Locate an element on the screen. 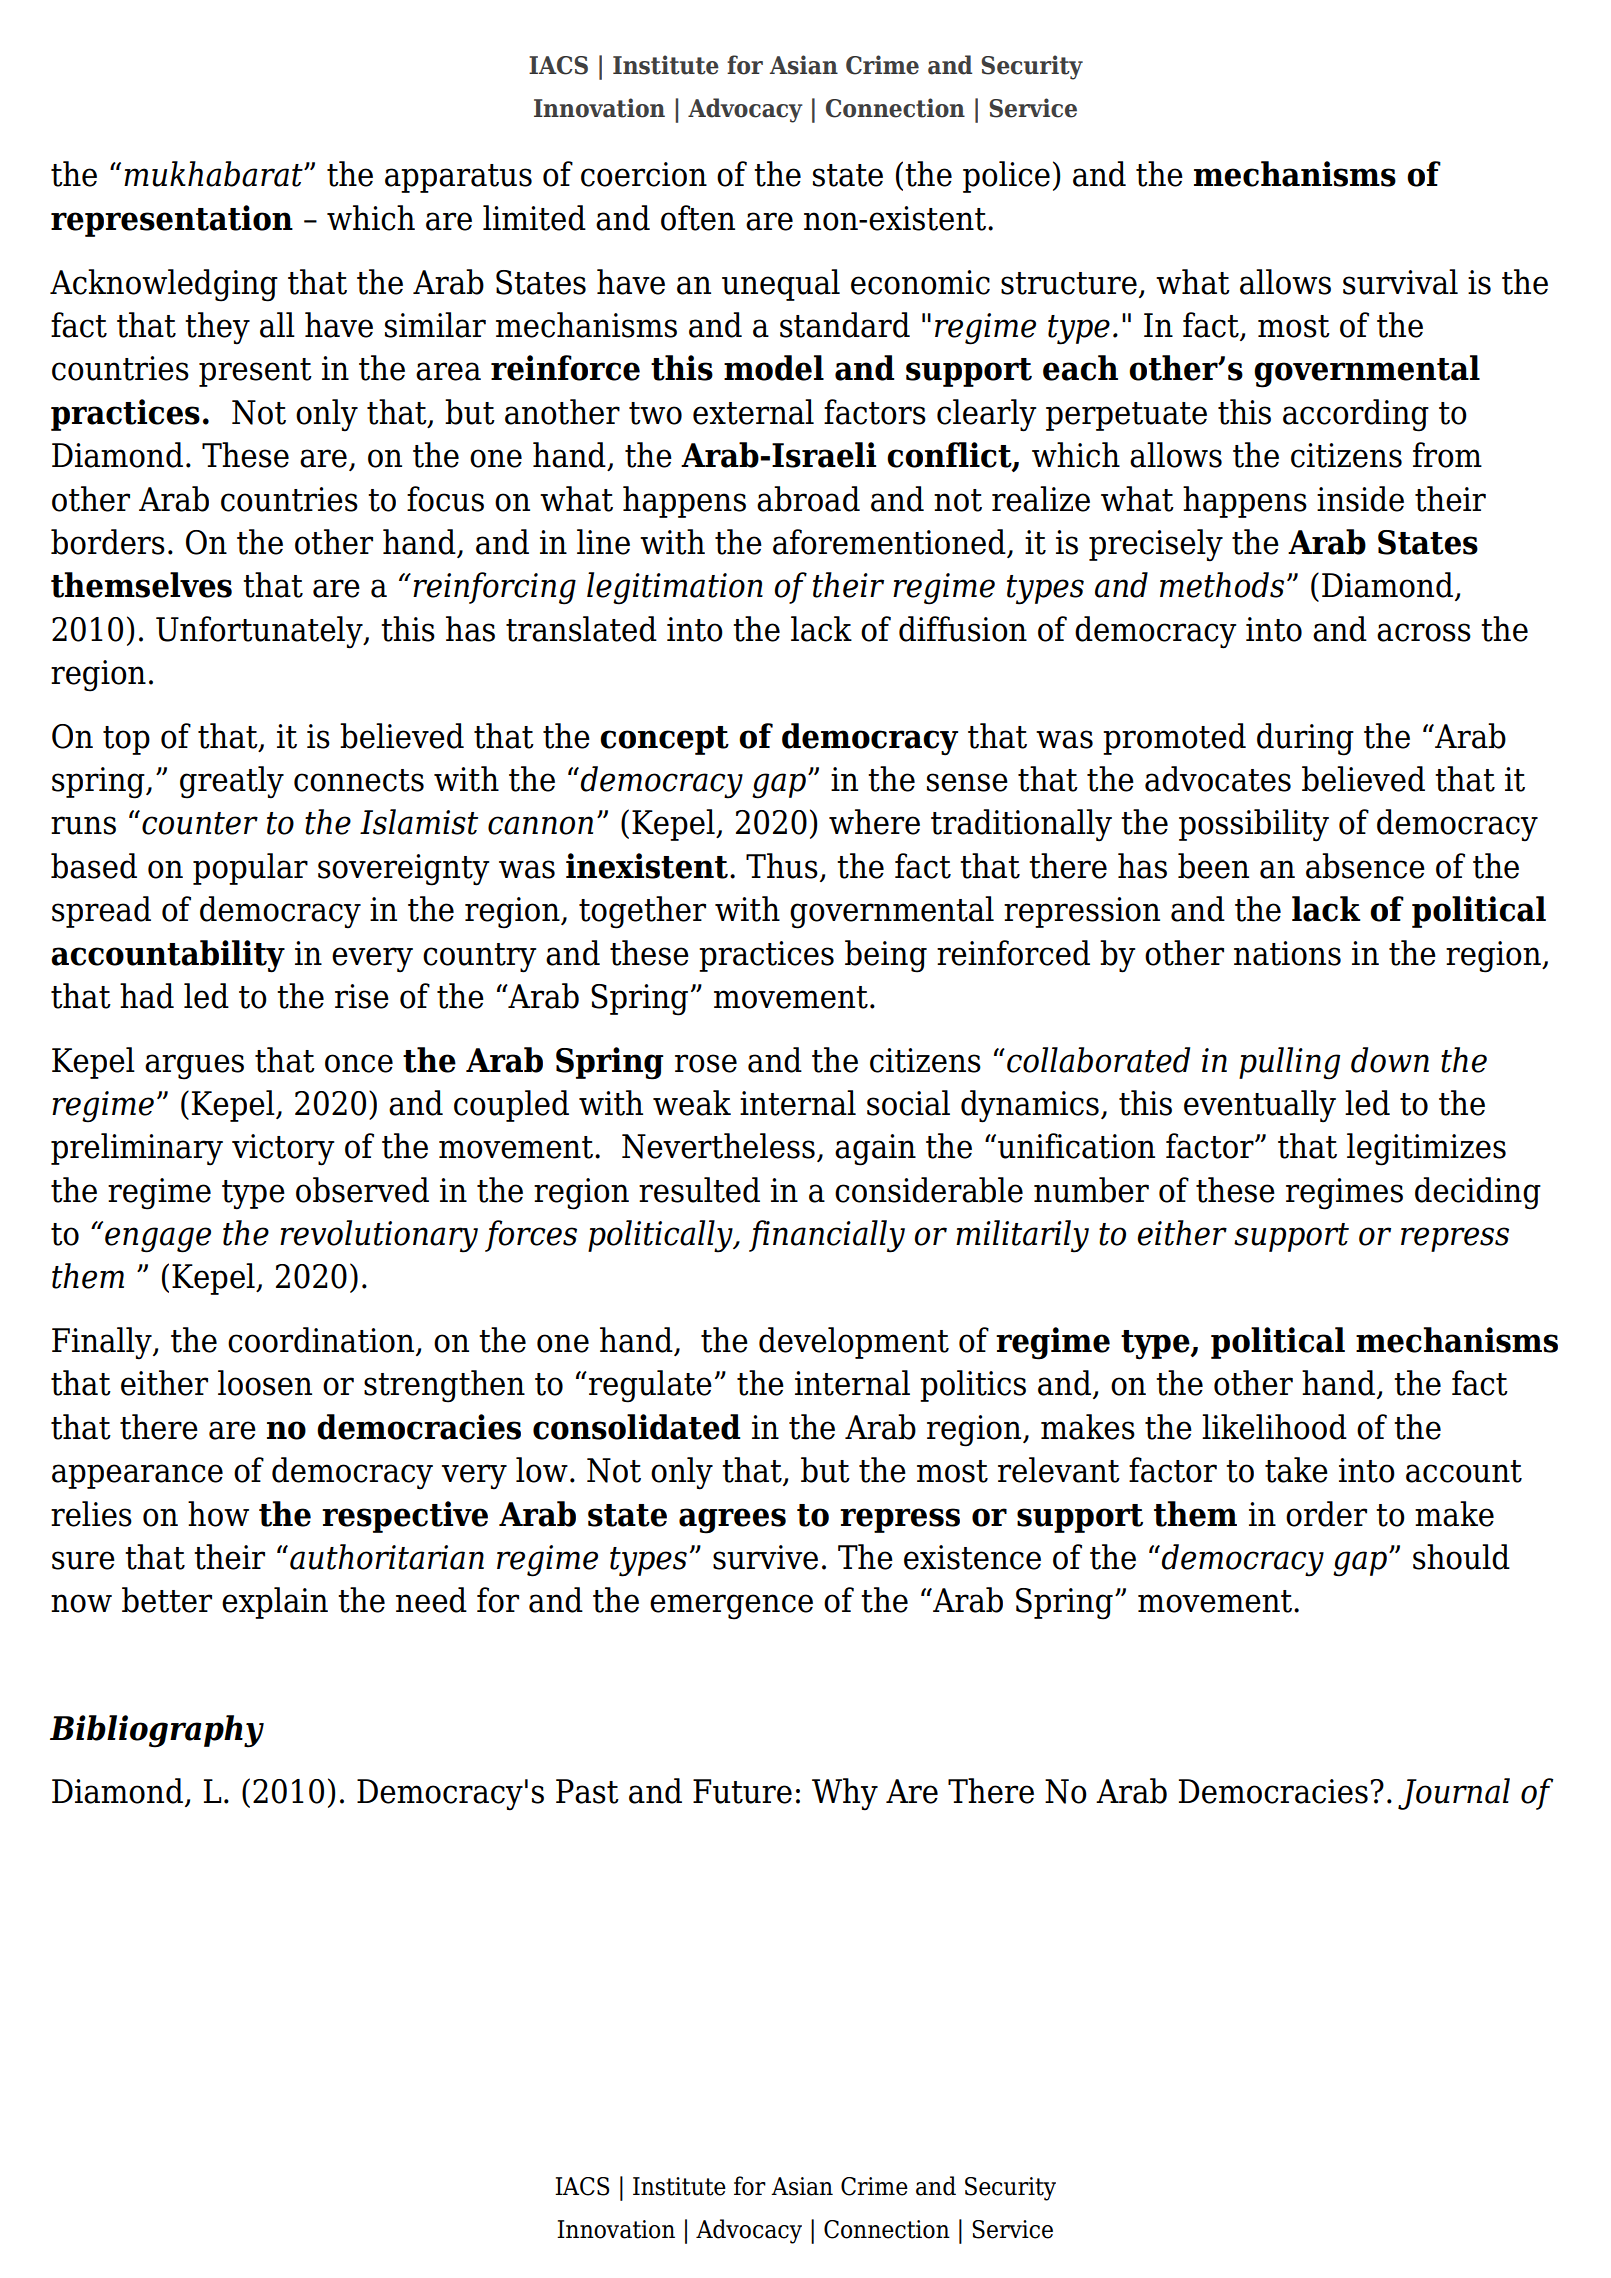 The image size is (1611, 2278). nations is located at coordinates (1287, 953).
